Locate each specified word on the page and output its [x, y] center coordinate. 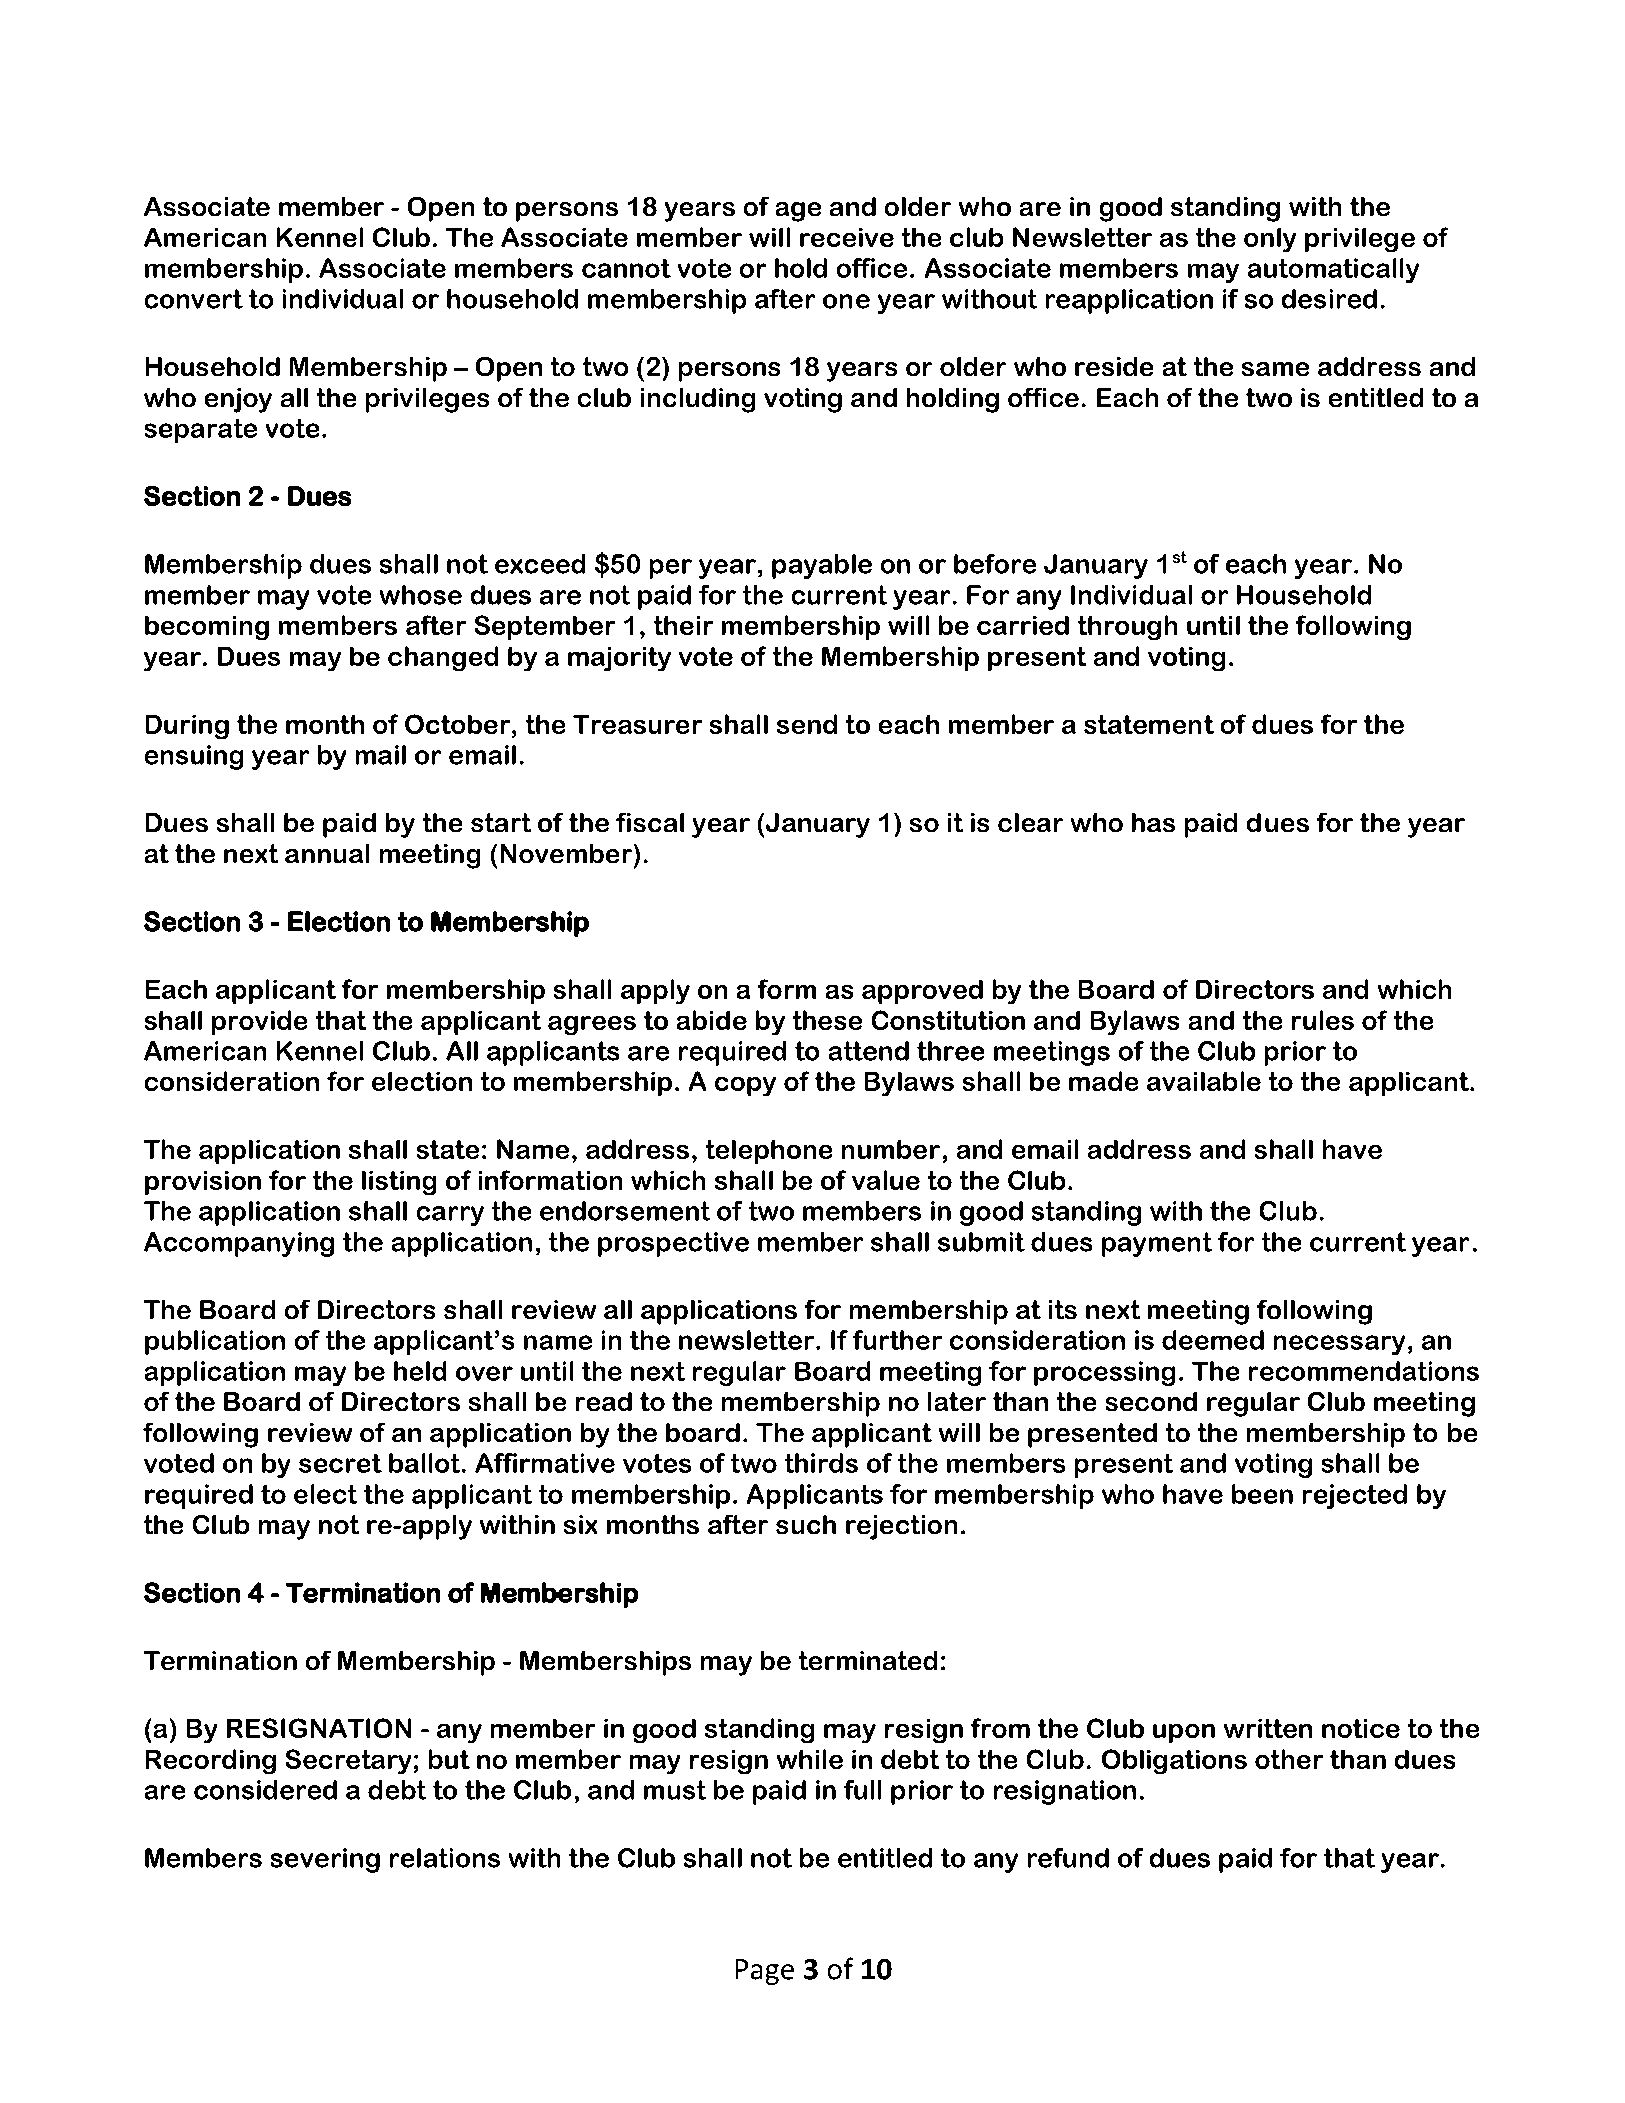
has [1153, 822]
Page [765, 1972]
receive [847, 237]
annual [327, 853]
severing [325, 1860]
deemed [1213, 1340]
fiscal [650, 822]
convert [194, 299]
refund [1068, 1858]
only [1270, 240]
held [420, 1371]
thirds [821, 1463]
